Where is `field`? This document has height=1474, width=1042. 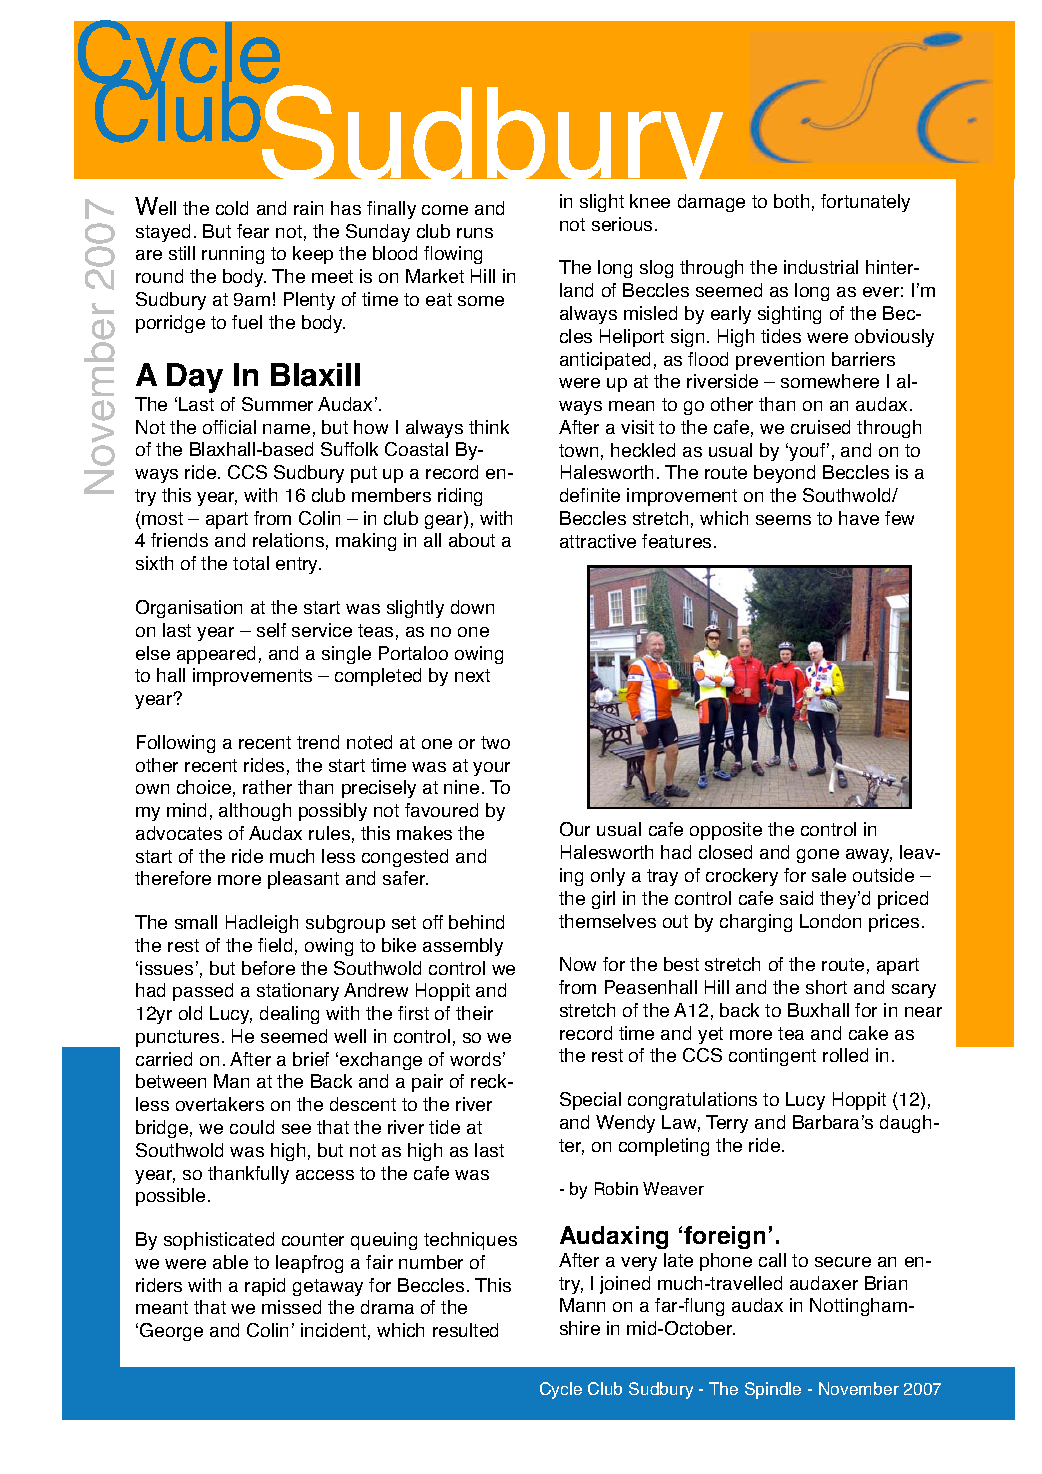 field is located at coordinates (275, 945).
